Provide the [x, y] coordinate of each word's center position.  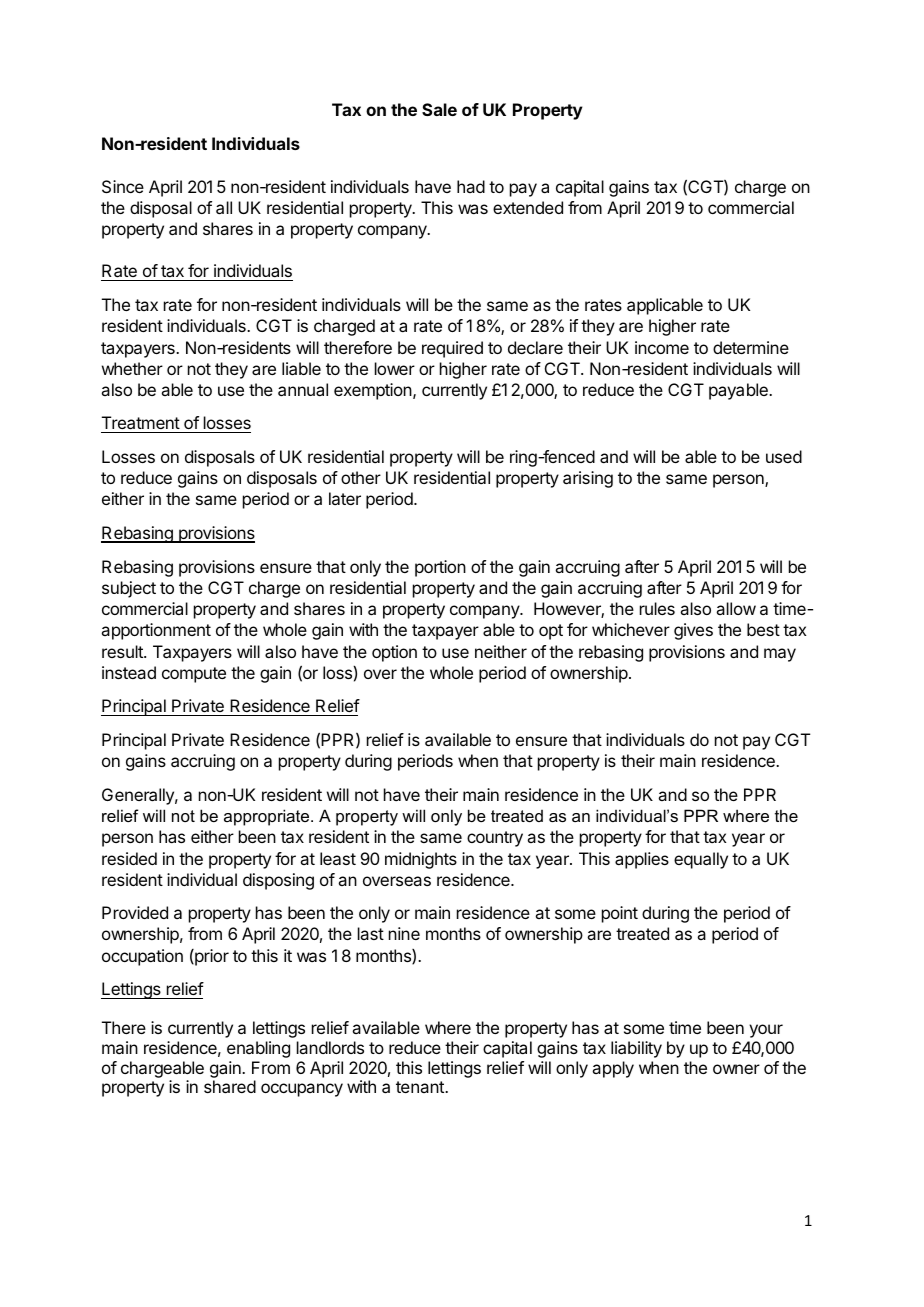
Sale [439, 109]
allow [736, 608]
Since [123, 186]
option [394, 653]
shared [230, 1086]
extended [528, 207]
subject [129, 589]
